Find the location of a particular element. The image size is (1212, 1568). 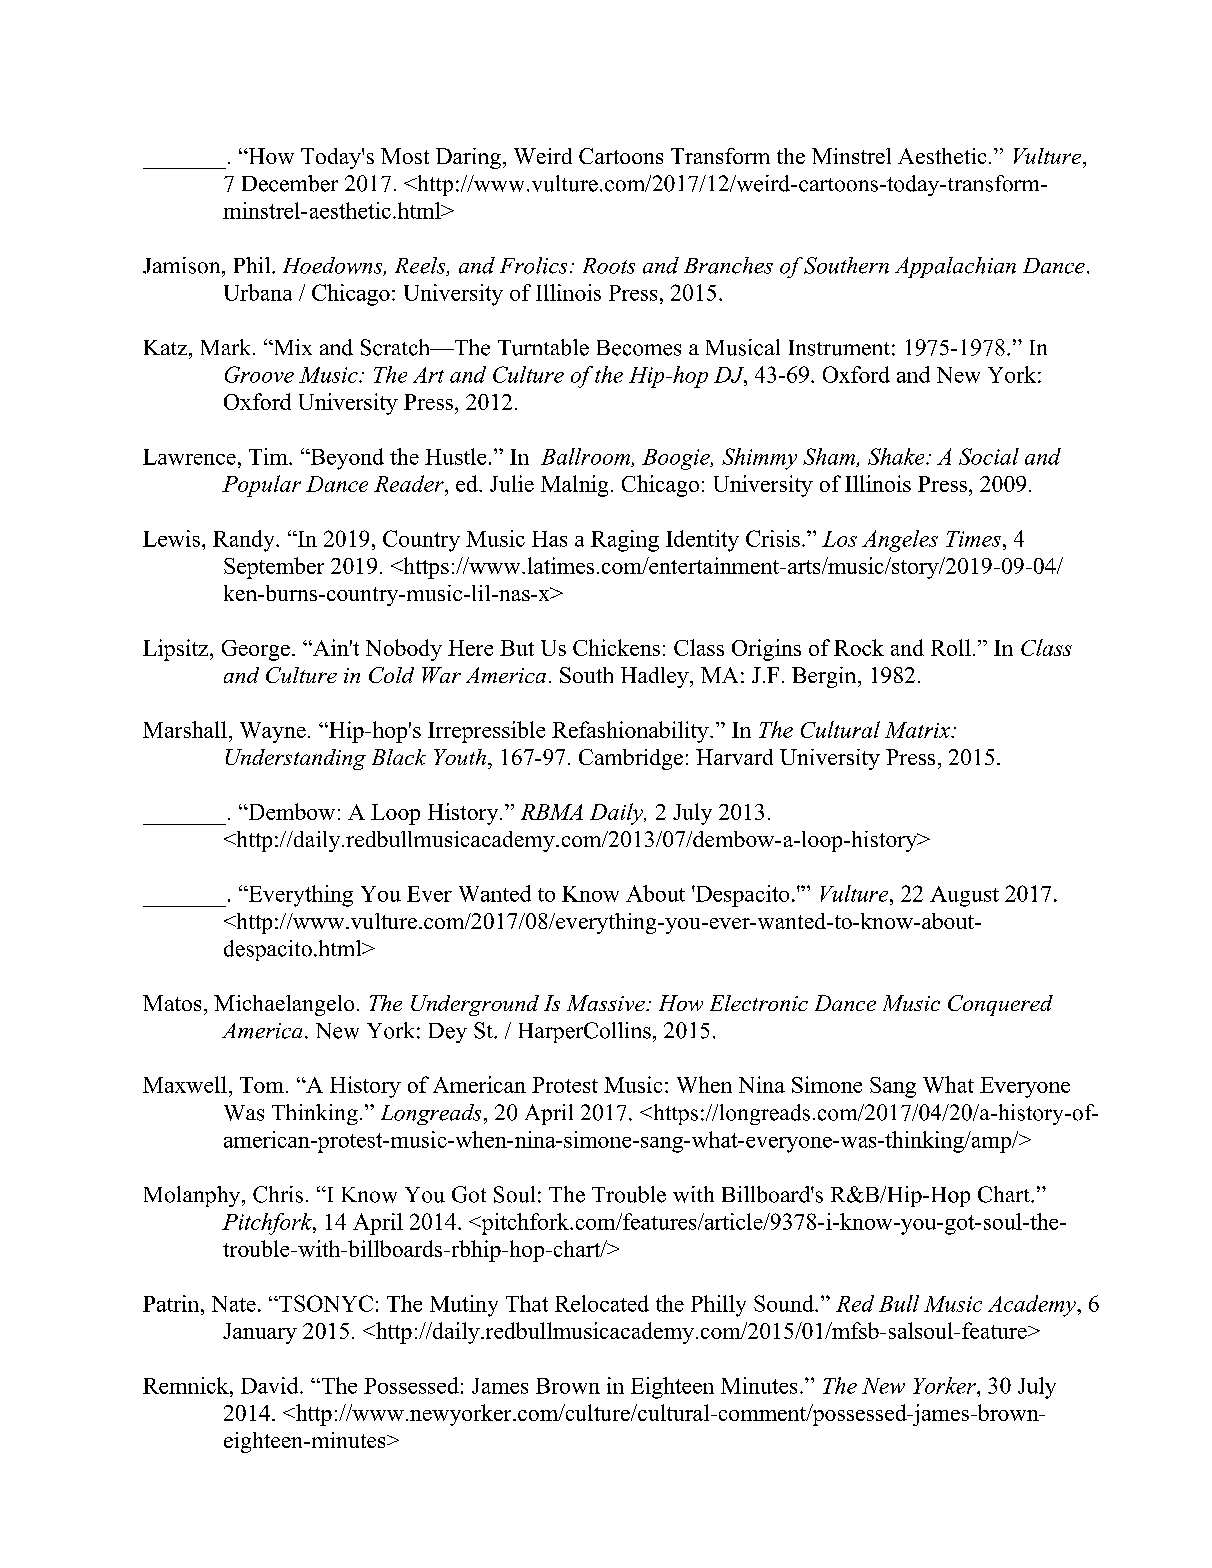

December is located at coordinates (290, 183).
